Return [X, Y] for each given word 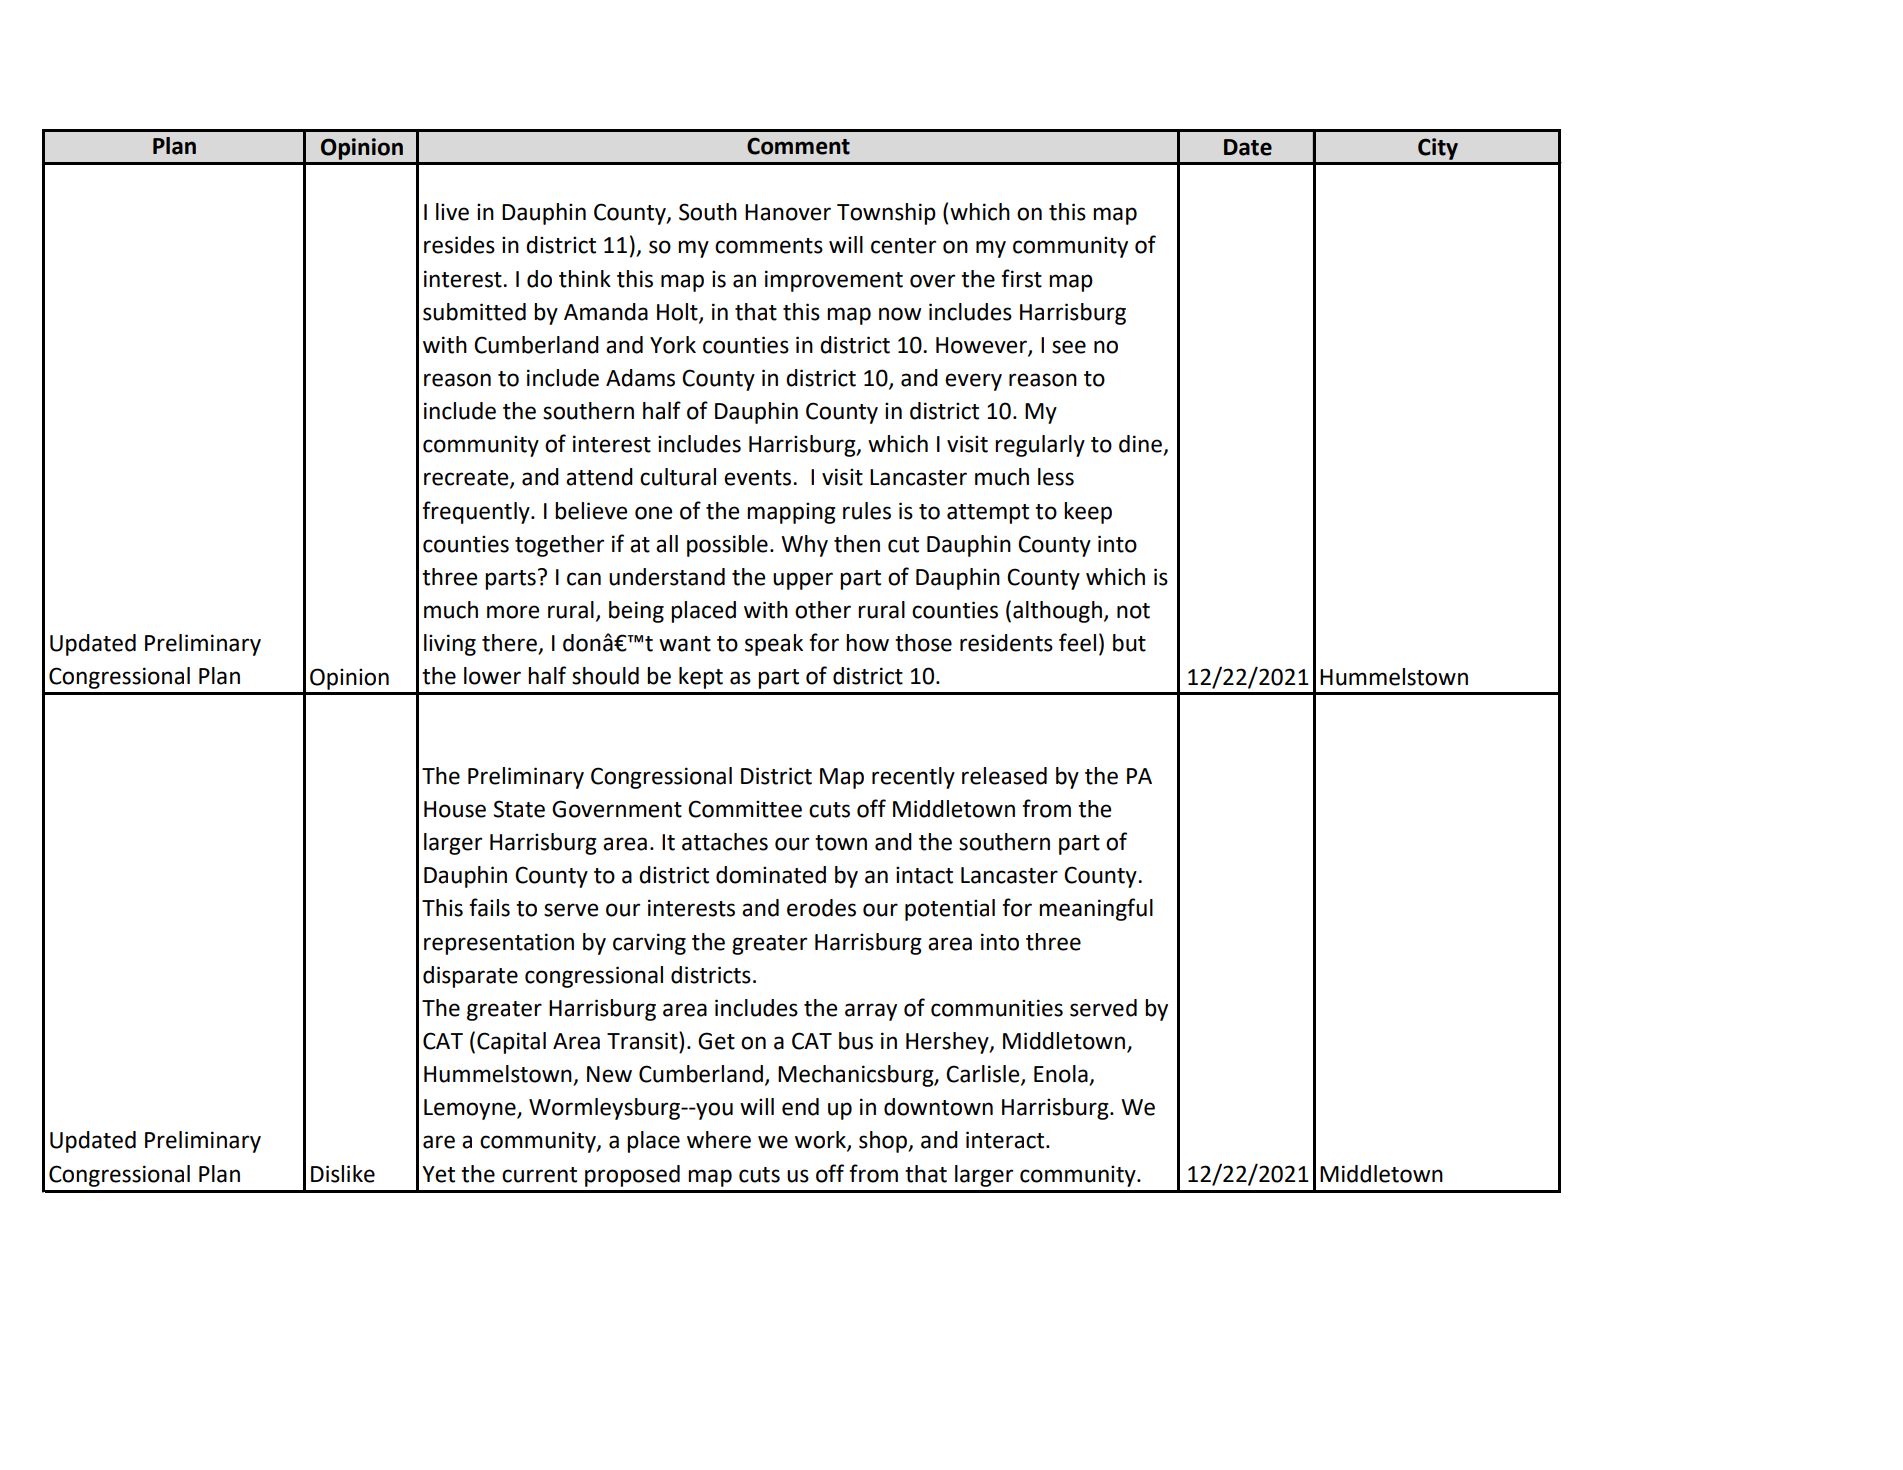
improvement [834, 281]
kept [701, 678]
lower [492, 676]
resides [459, 245]
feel [1077, 642]
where [719, 1140]
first [1021, 278]
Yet [438, 1174]
